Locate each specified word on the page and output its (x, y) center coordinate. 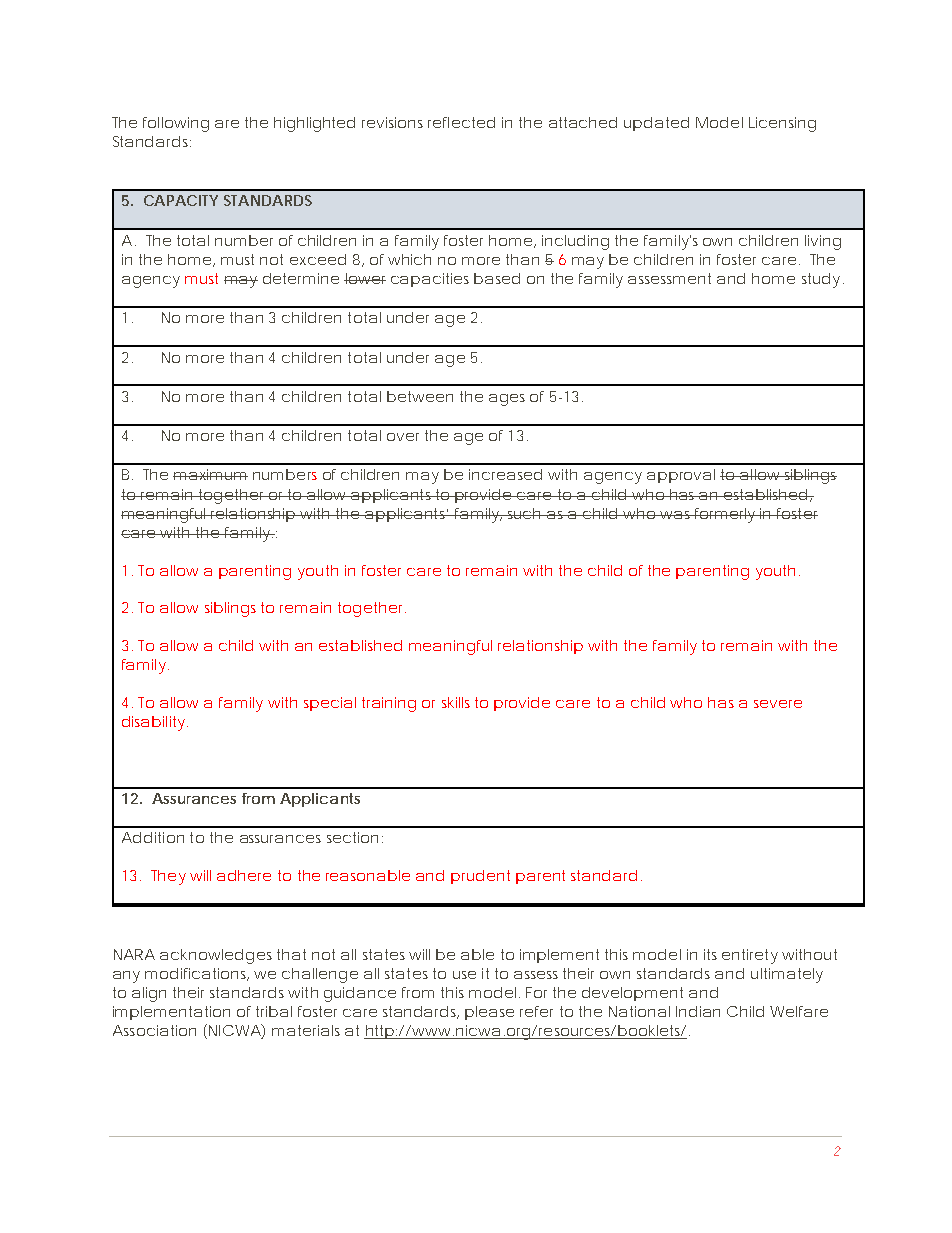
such (525, 513)
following (176, 124)
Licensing (782, 124)
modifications (197, 974)
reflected (461, 122)
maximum (210, 474)
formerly (725, 515)
